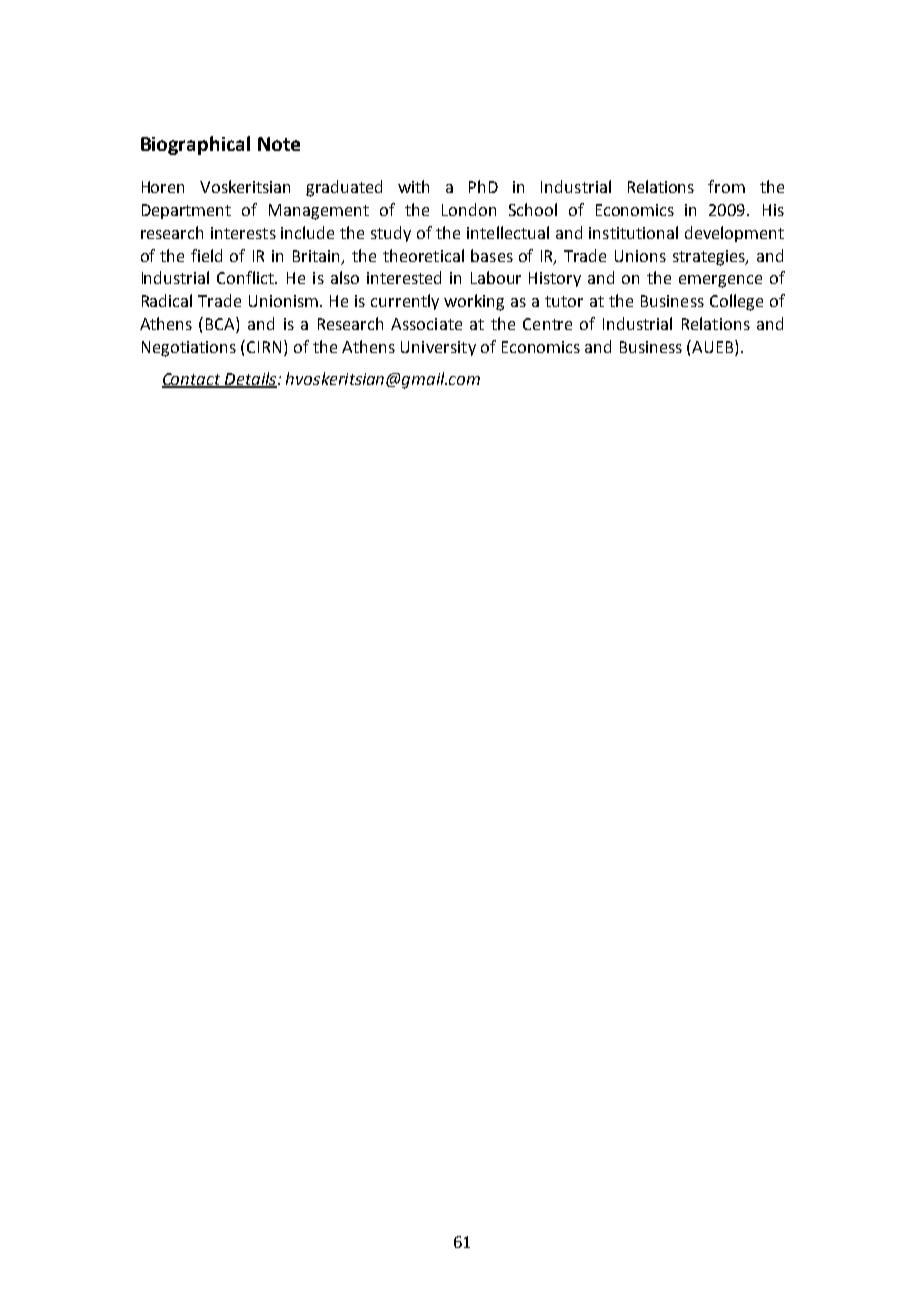  Describe the element at coordinates (285, 301) in the document. I see `Unionism` at that location.
